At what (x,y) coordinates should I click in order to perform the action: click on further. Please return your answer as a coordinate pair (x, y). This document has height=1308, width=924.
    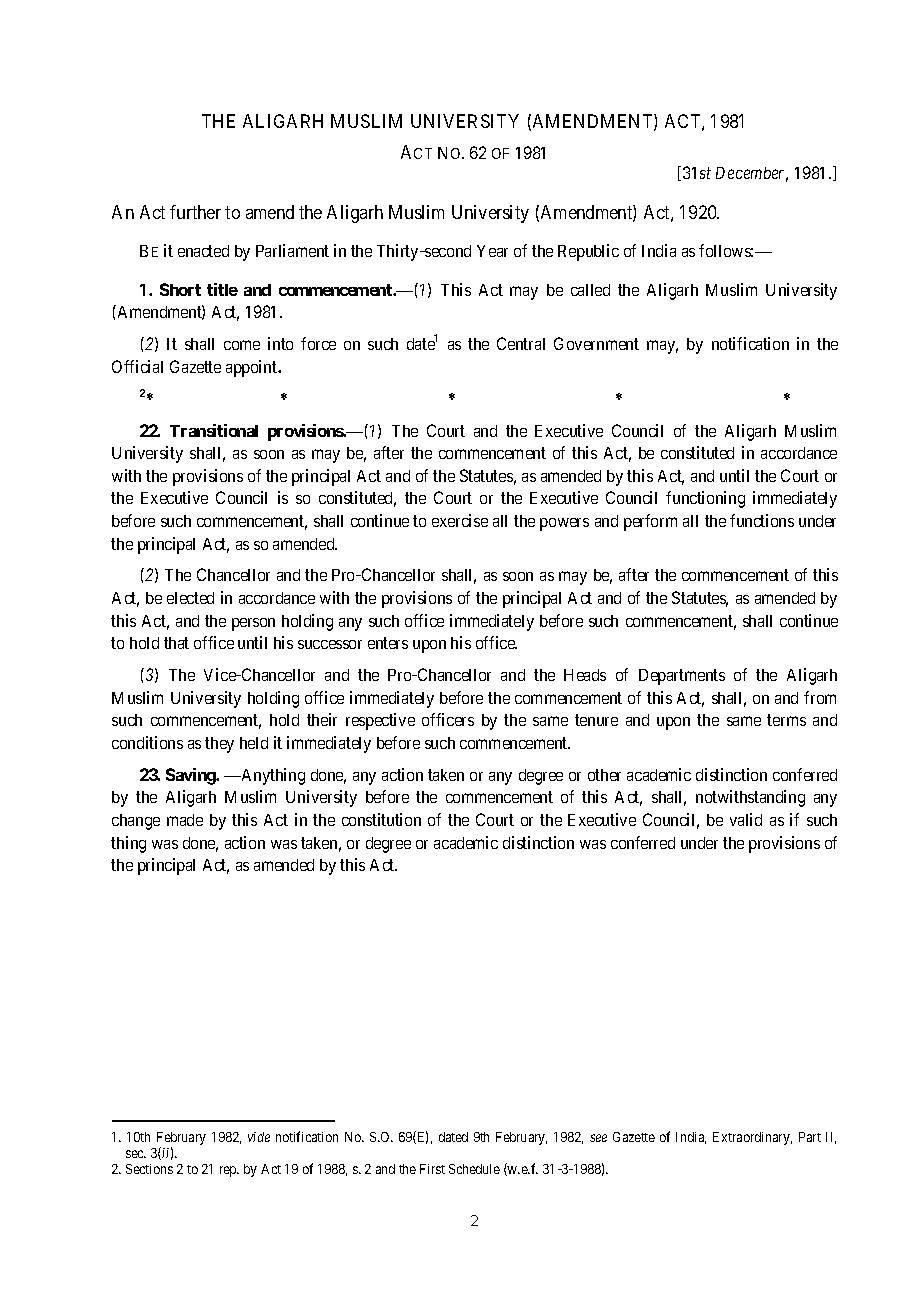
    Looking at the image, I should click on (195, 212).
